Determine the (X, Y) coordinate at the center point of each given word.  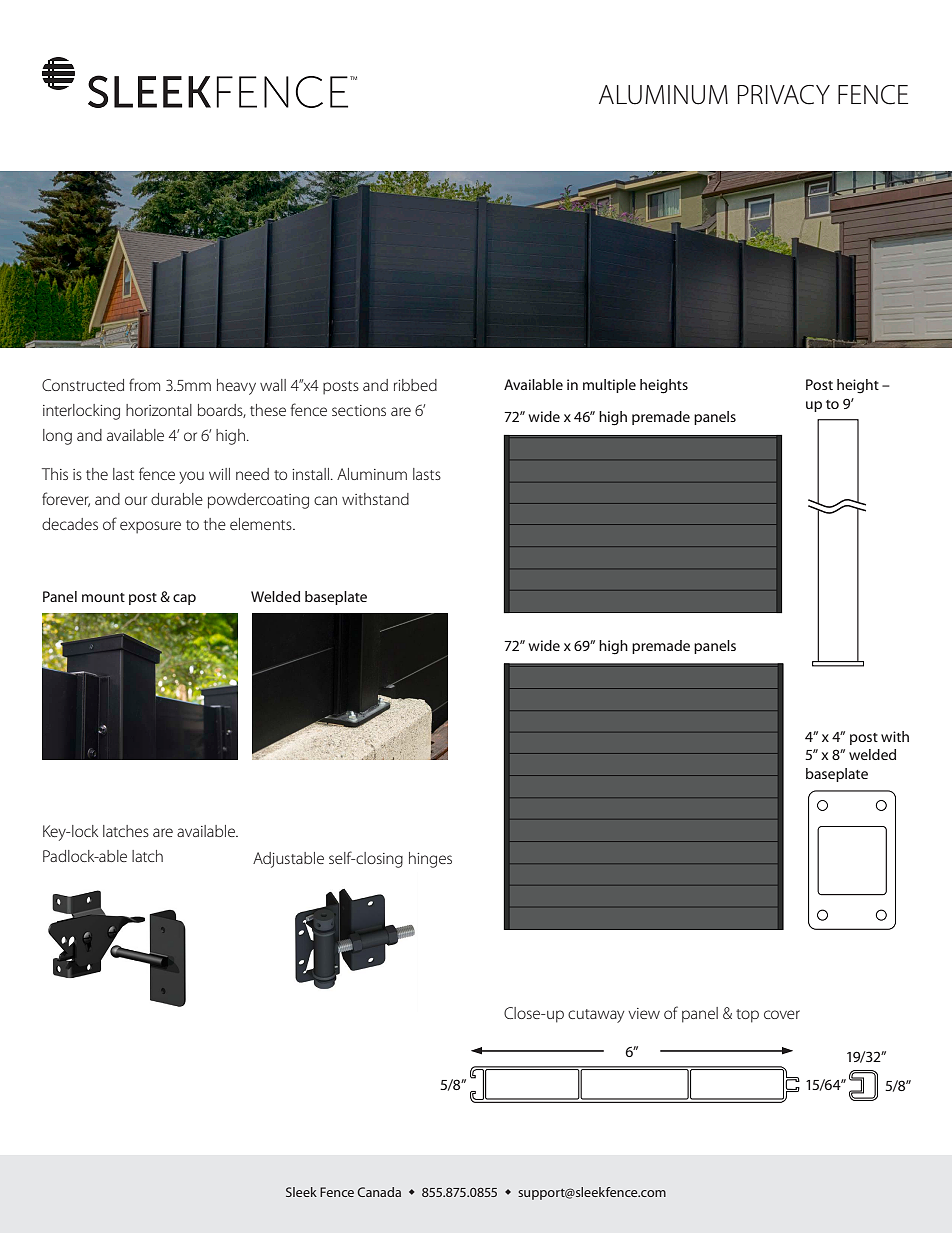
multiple (609, 386)
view (644, 1013)
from (144, 384)
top (747, 1016)
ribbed (415, 385)
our (136, 500)
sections (359, 410)
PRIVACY (784, 95)
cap (184, 599)
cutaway (596, 1016)
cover (782, 1014)
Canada (379, 1192)
